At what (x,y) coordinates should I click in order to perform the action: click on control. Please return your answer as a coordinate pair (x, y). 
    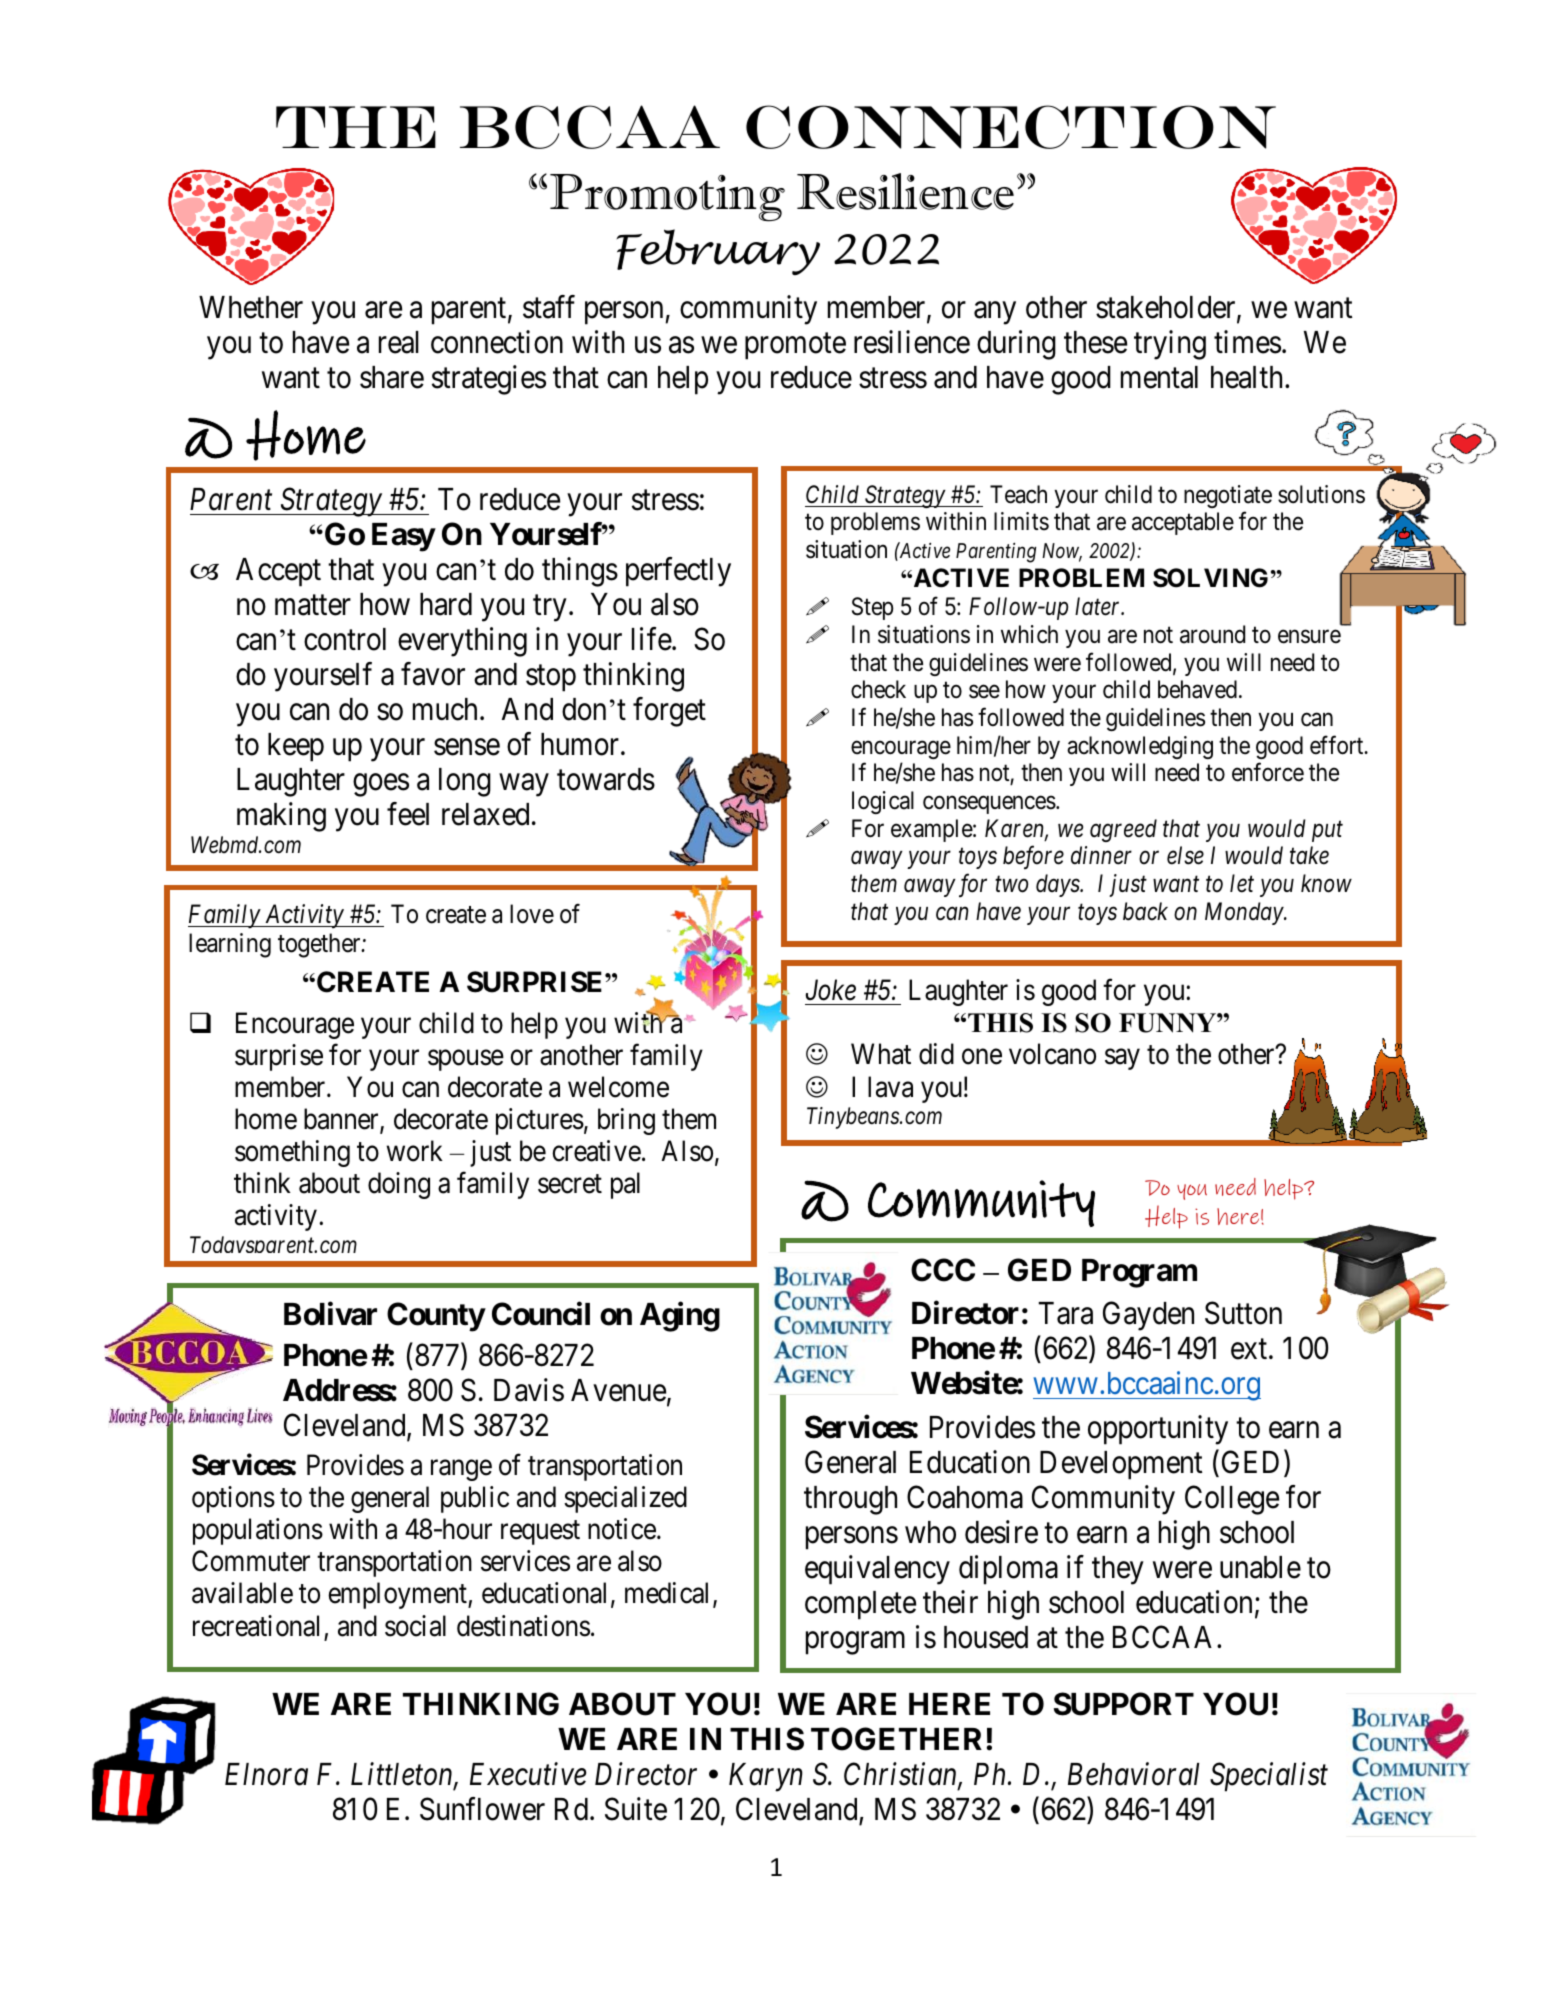
    Looking at the image, I should click on (345, 639).
